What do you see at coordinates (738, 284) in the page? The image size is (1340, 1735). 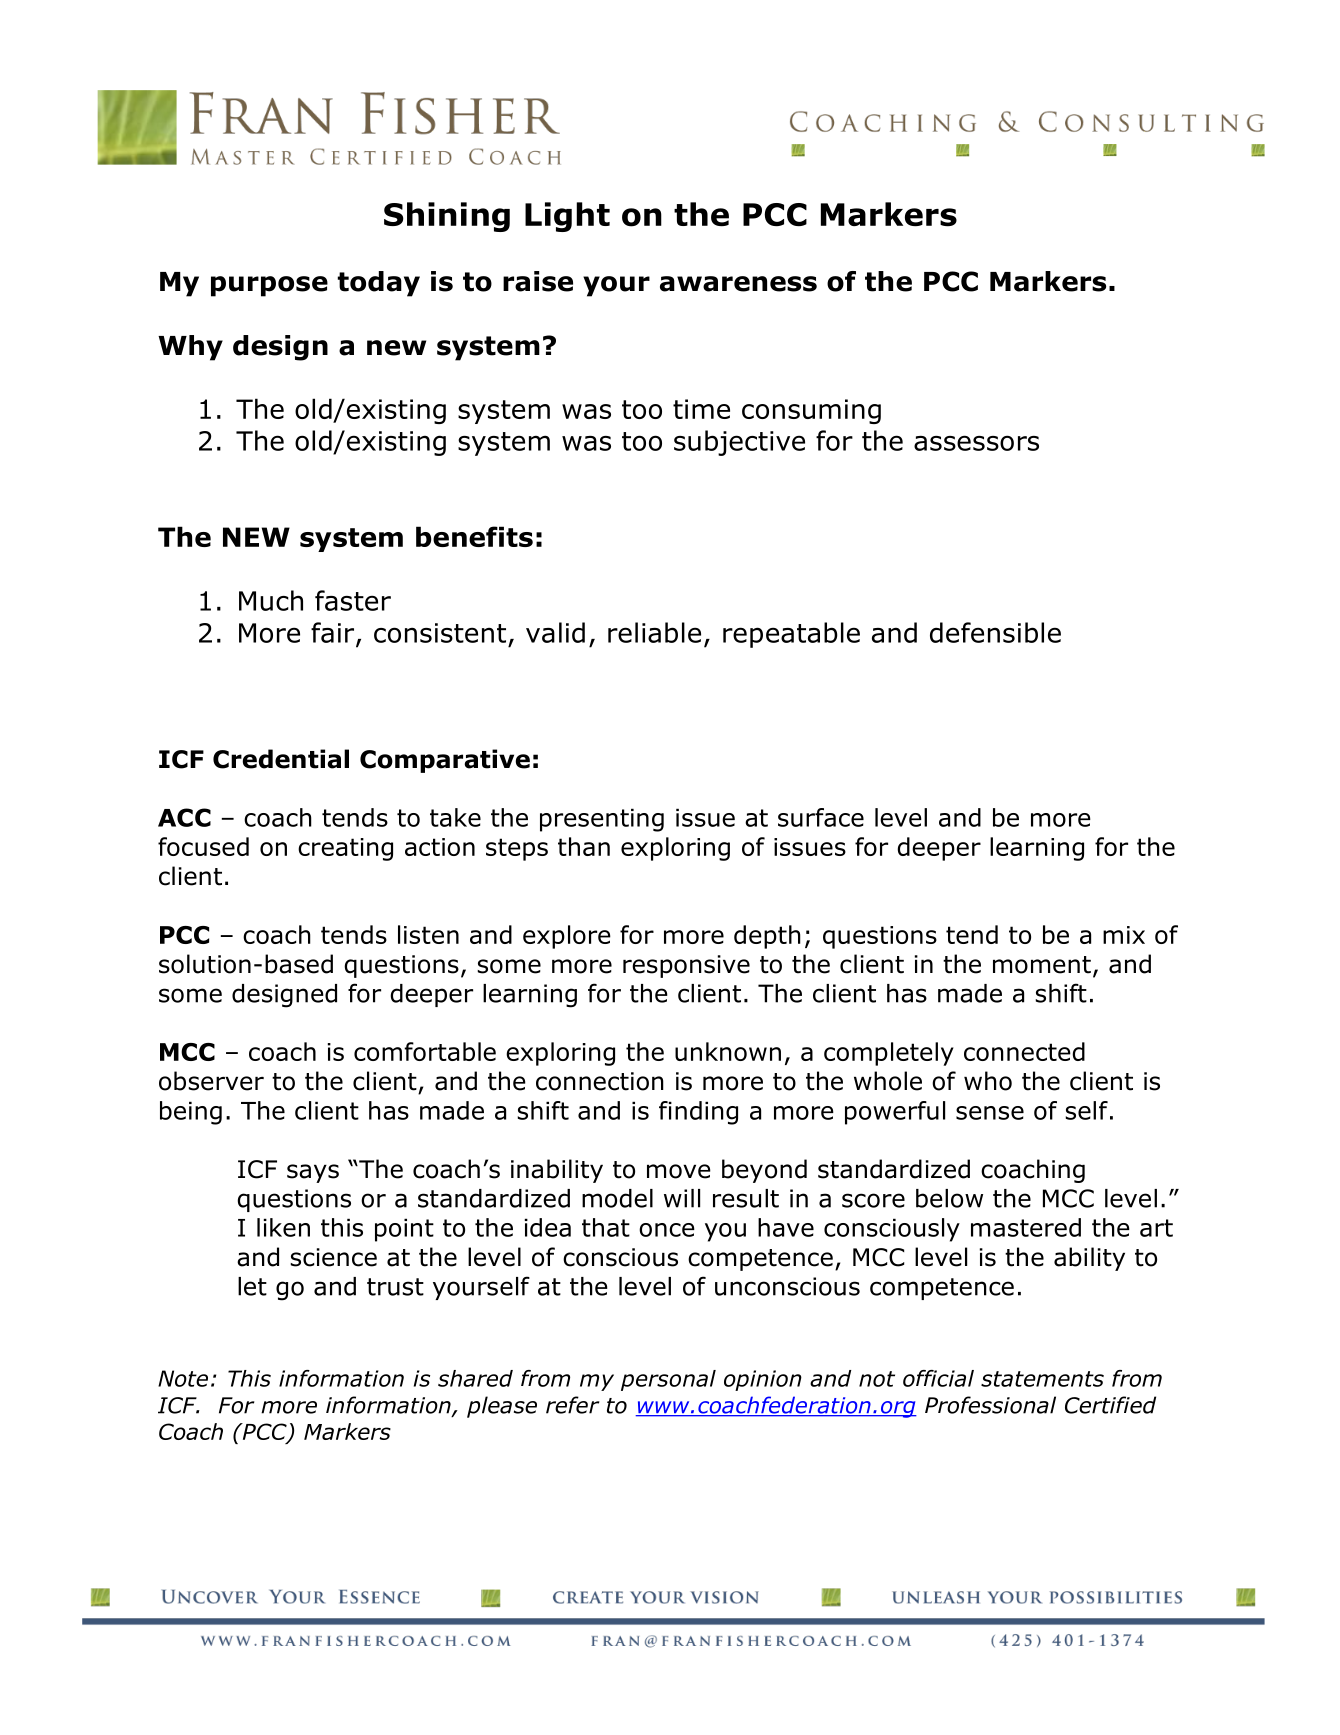 I see `awareness` at bounding box center [738, 284].
